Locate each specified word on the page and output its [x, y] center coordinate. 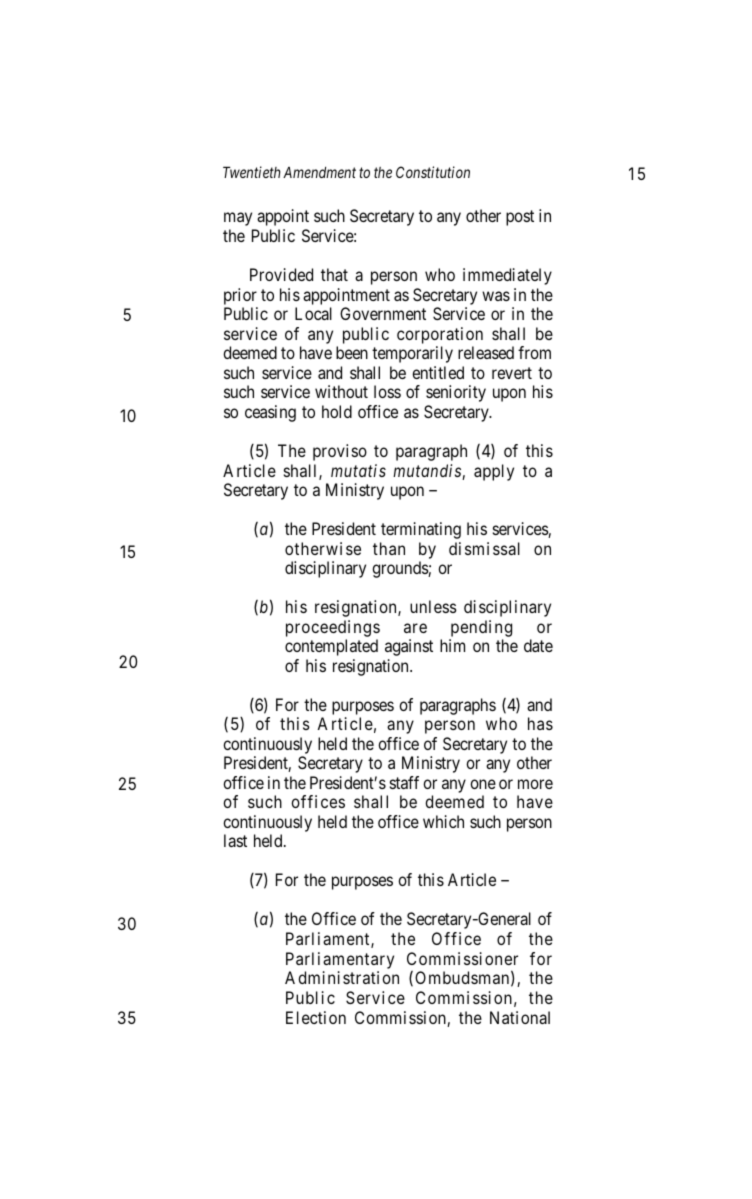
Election [316, 1017]
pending [481, 628]
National [520, 1017]
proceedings [333, 628]
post [520, 218]
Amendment [319, 172]
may [238, 219]
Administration [342, 977]
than [389, 548]
